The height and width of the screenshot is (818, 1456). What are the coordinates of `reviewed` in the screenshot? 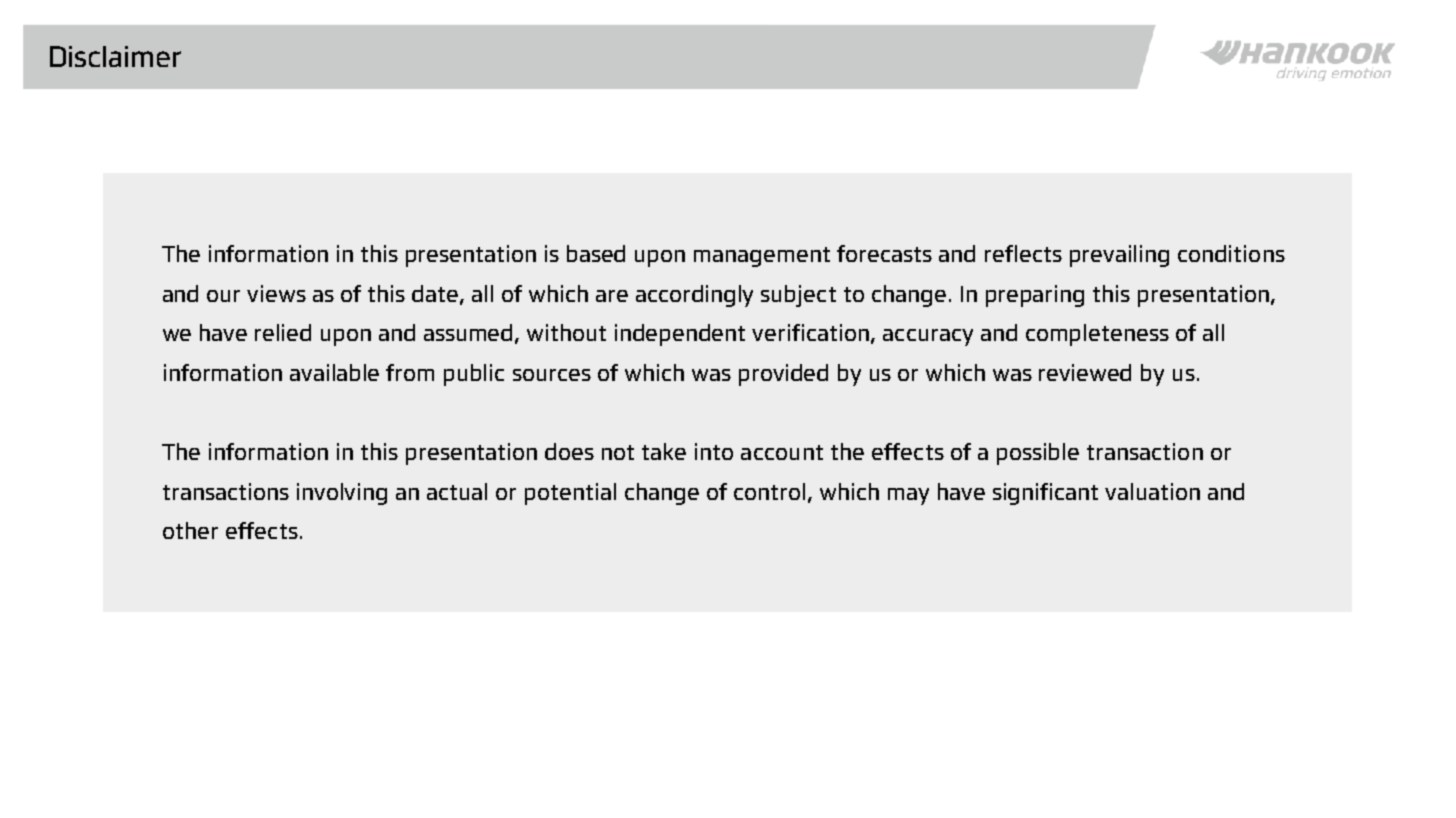 It's located at (1085, 372).
